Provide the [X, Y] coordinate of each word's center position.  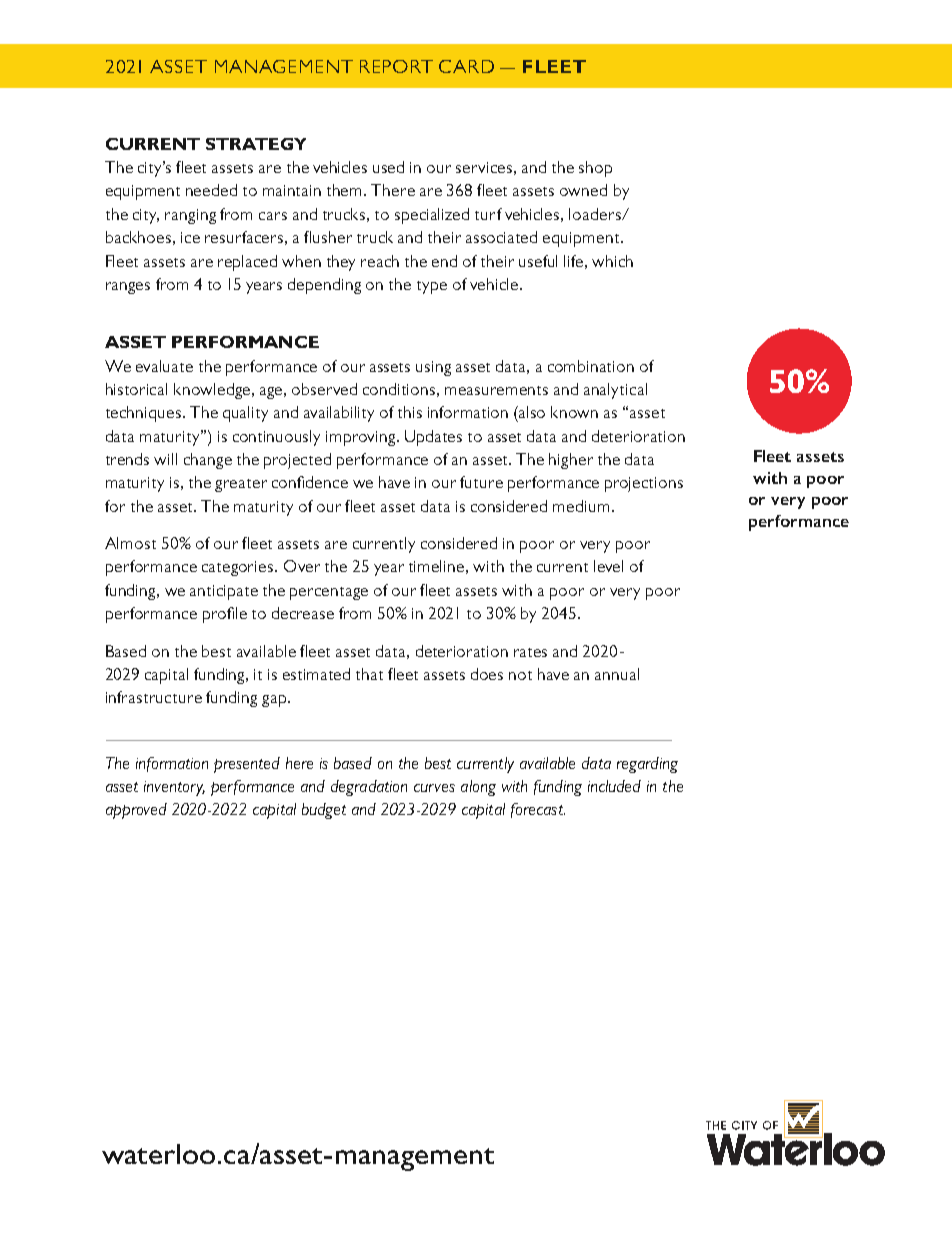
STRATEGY [256, 144]
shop [595, 169]
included [614, 786]
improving [362, 438]
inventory [174, 788]
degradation [369, 788]
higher [571, 461]
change [208, 461]
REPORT [396, 66]
